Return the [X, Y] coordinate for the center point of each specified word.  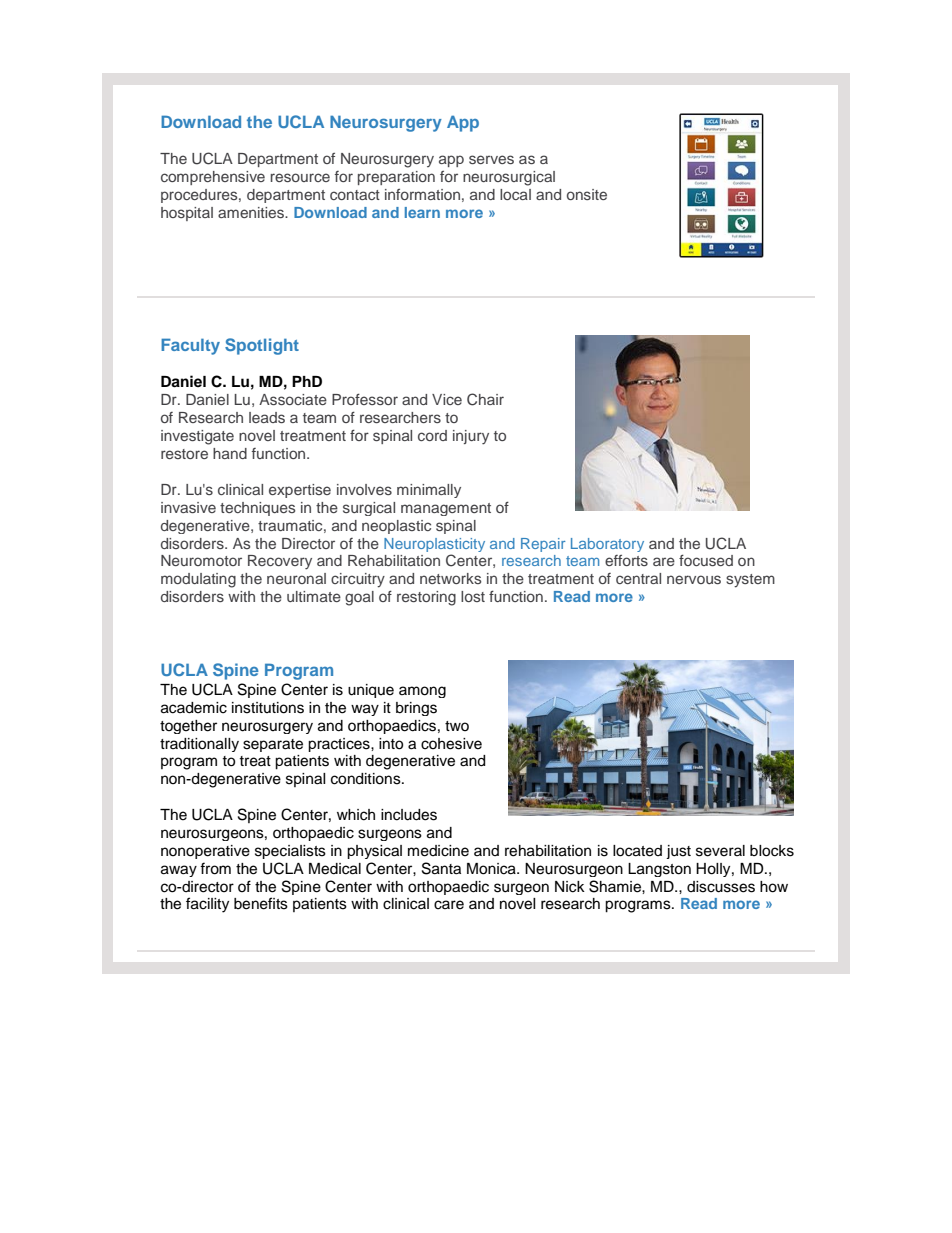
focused [706, 560]
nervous [694, 579]
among [422, 692]
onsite [587, 194]
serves [491, 159]
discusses [721, 887]
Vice [447, 399]
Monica [492, 869]
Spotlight [262, 346]
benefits [261, 903]
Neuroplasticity [434, 545]
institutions [268, 708]
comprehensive [213, 178]
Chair [485, 399]
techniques [257, 509]
